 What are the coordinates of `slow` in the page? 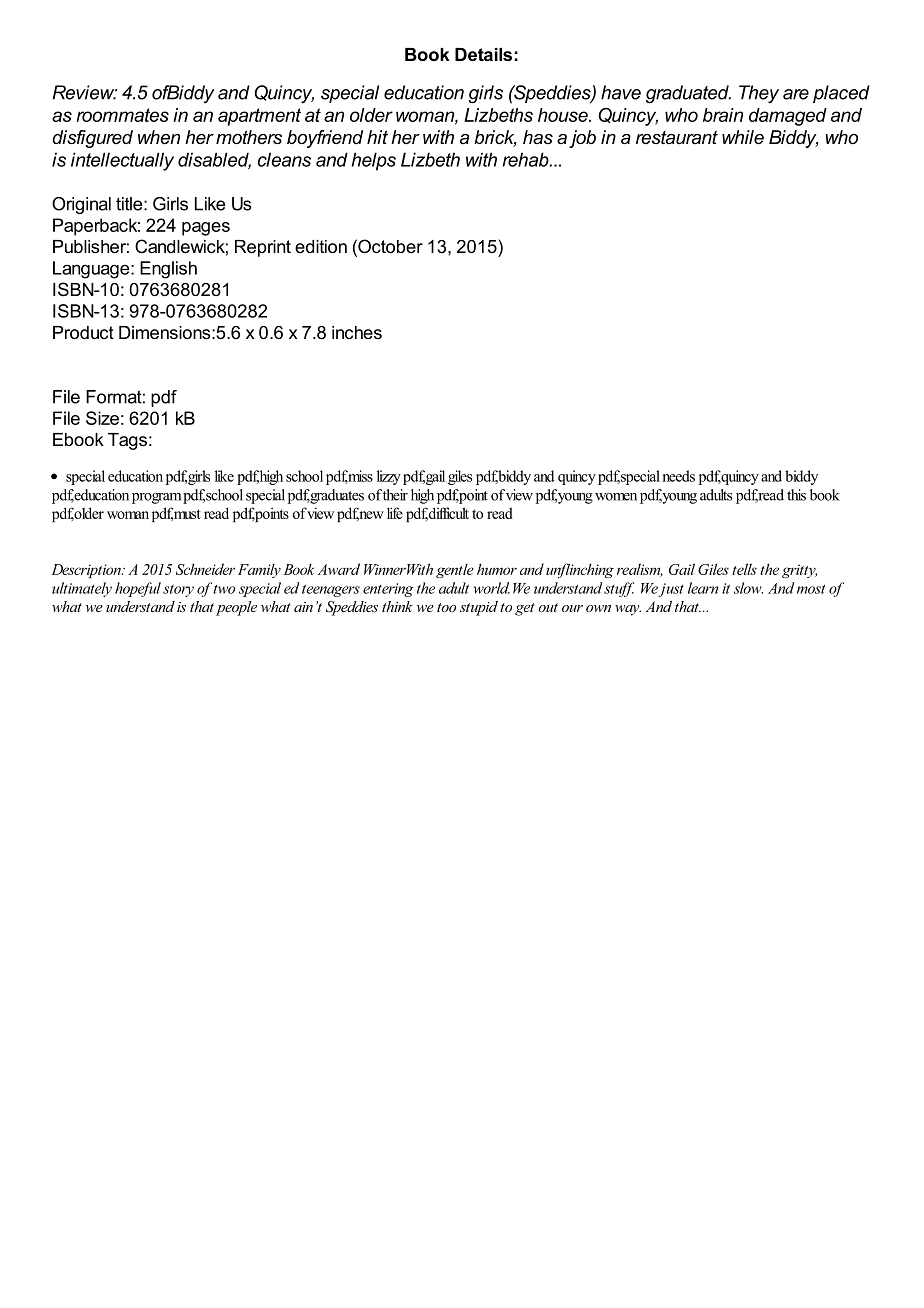 It's located at (748, 588).
